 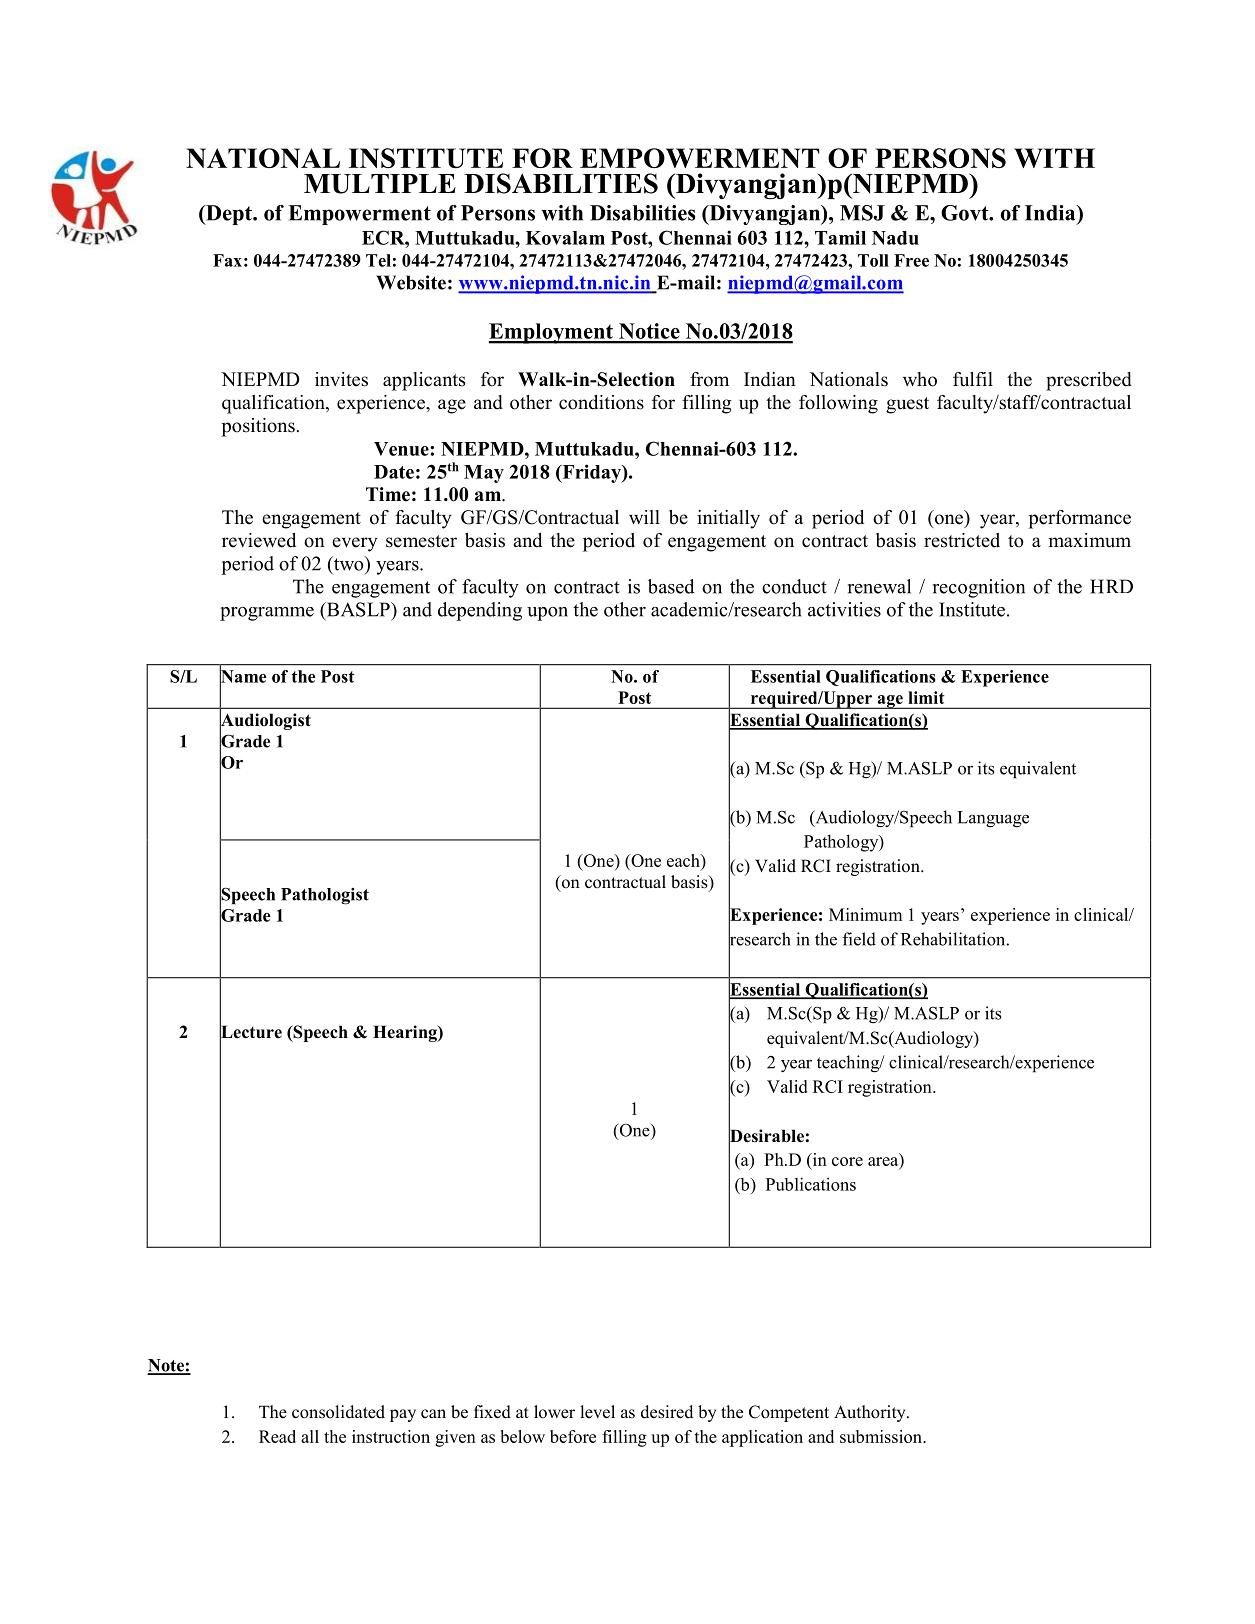 What do you see at coordinates (552, 333) in the page?
I see `Employment` at bounding box center [552, 333].
